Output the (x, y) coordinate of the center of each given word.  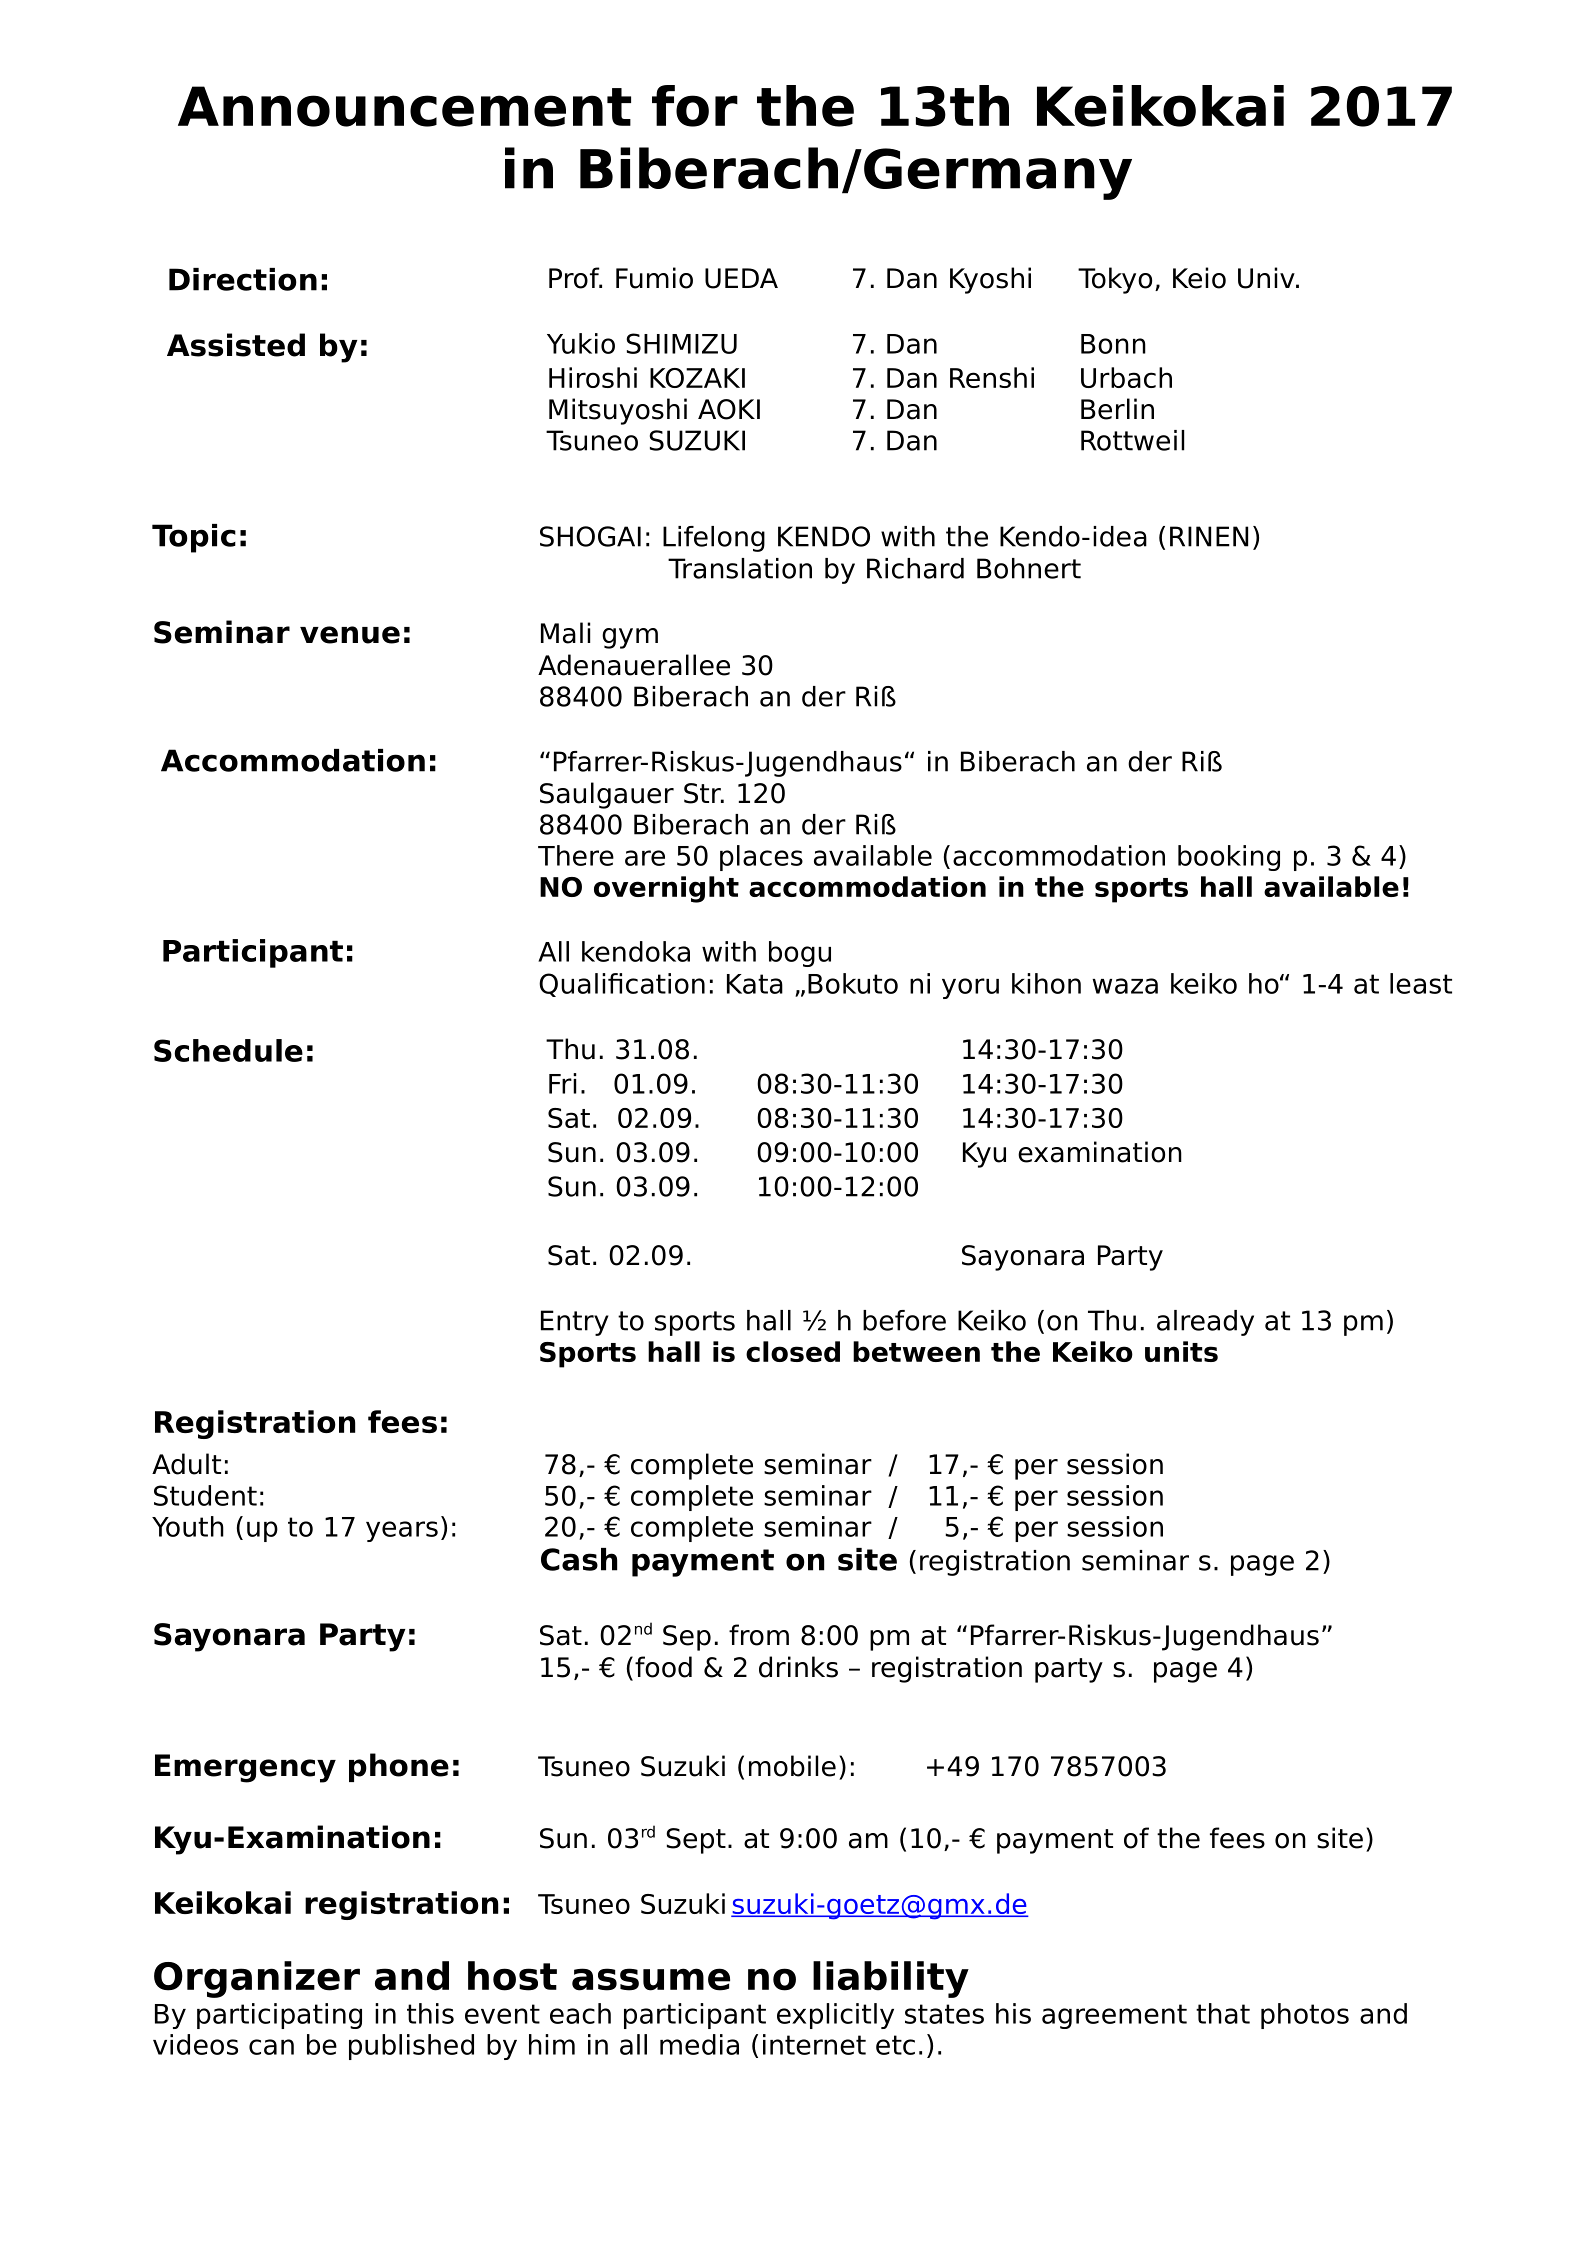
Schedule (228, 1050)
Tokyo (1115, 280)
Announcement (404, 106)
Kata (755, 984)
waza (1125, 986)
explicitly (835, 2016)
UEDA (741, 278)
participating (279, 2016)
